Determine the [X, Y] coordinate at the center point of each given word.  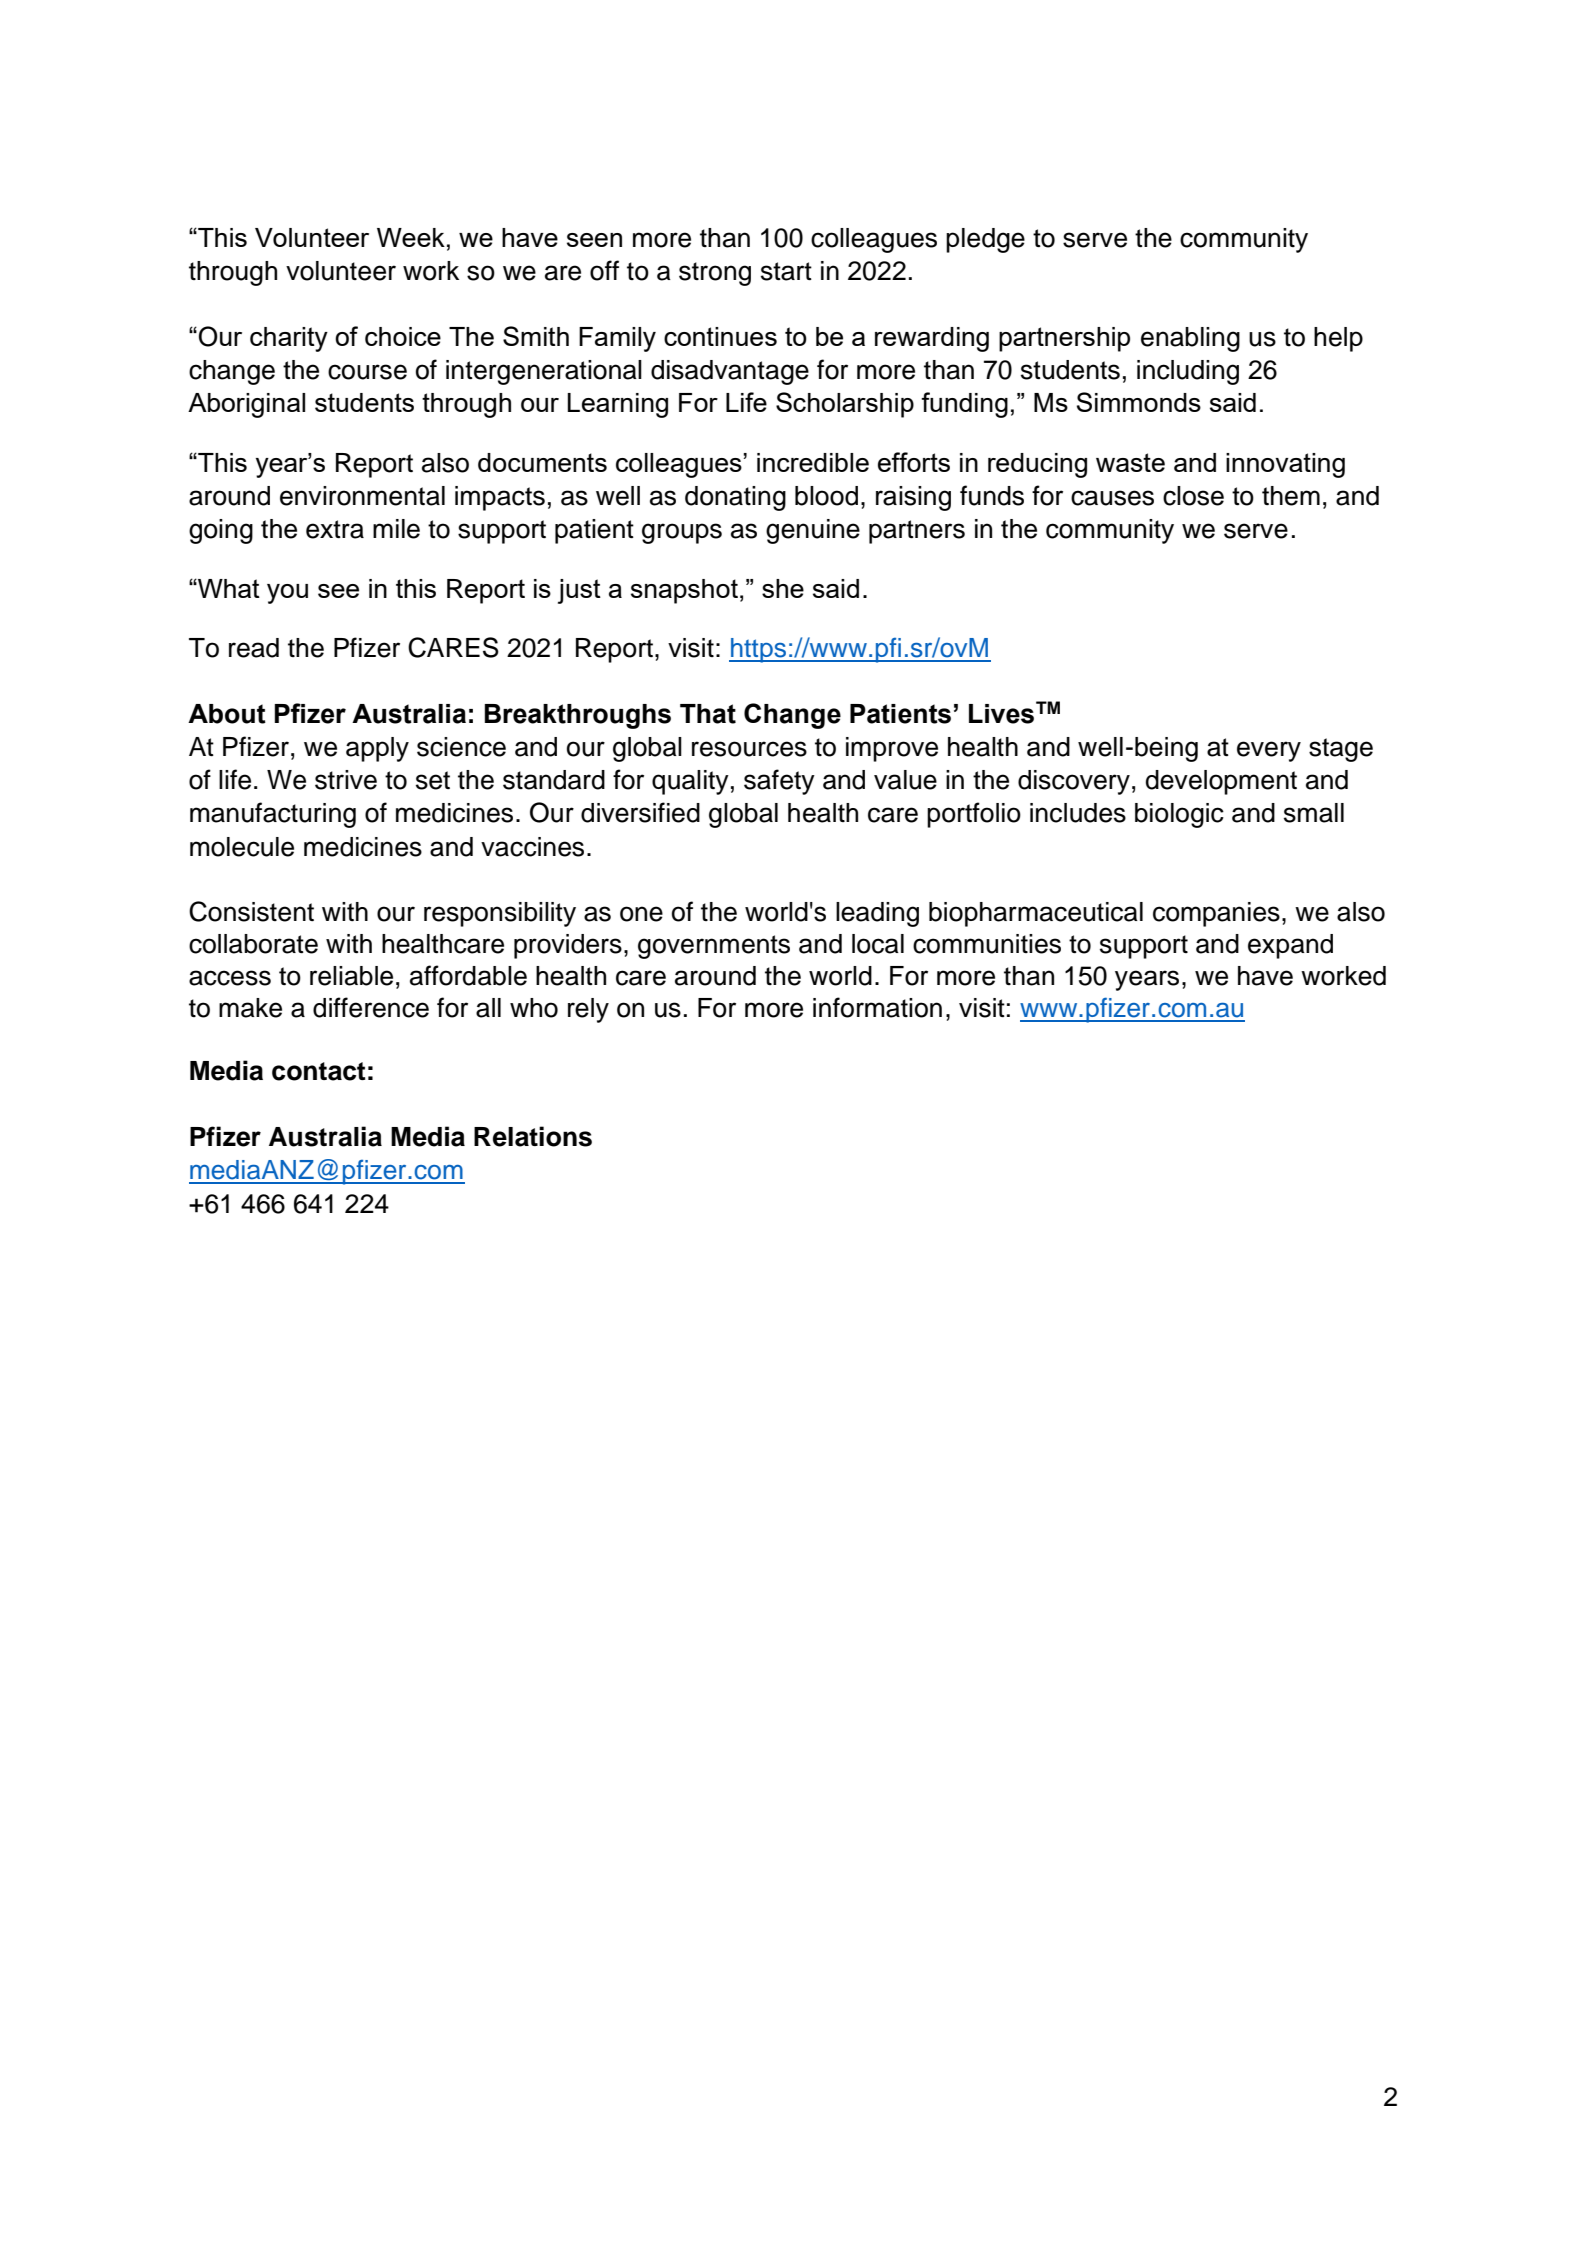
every [1269, 751]
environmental [362, 496]
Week [411, 237]
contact [319, 1071]
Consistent [251, 911]
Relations [533, 1136]
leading [877, 914]
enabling [1190, 339]
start [786, 271]
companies [1216, 914]
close [1193, 496]
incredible [813, 462]
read [254, 648]
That [708, 714]
